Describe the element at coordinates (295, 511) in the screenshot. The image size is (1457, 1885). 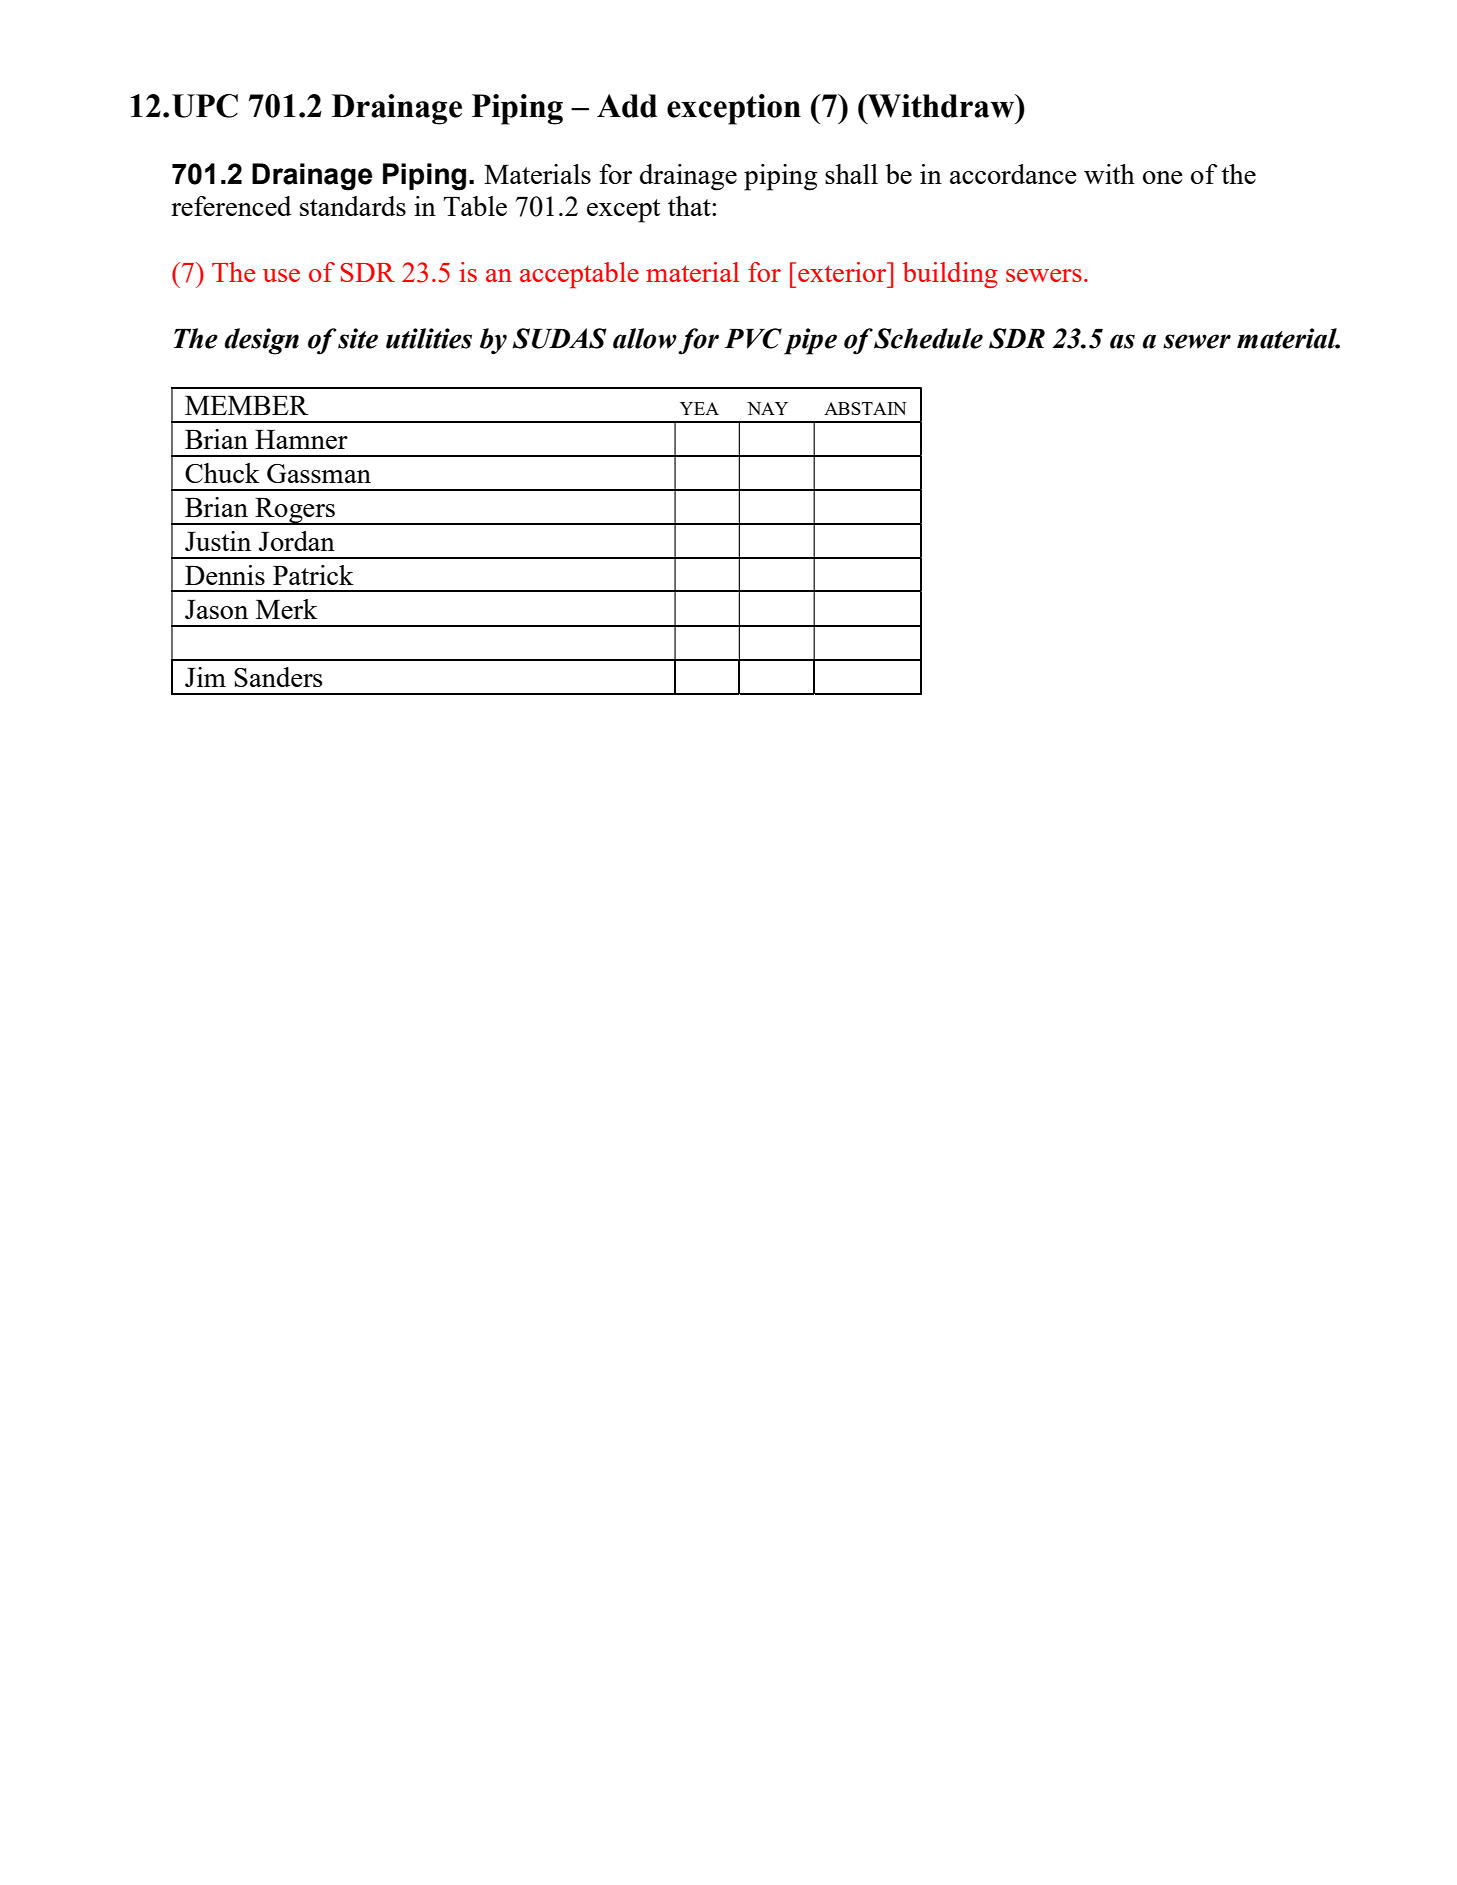
I see `Rogers` at that location.
